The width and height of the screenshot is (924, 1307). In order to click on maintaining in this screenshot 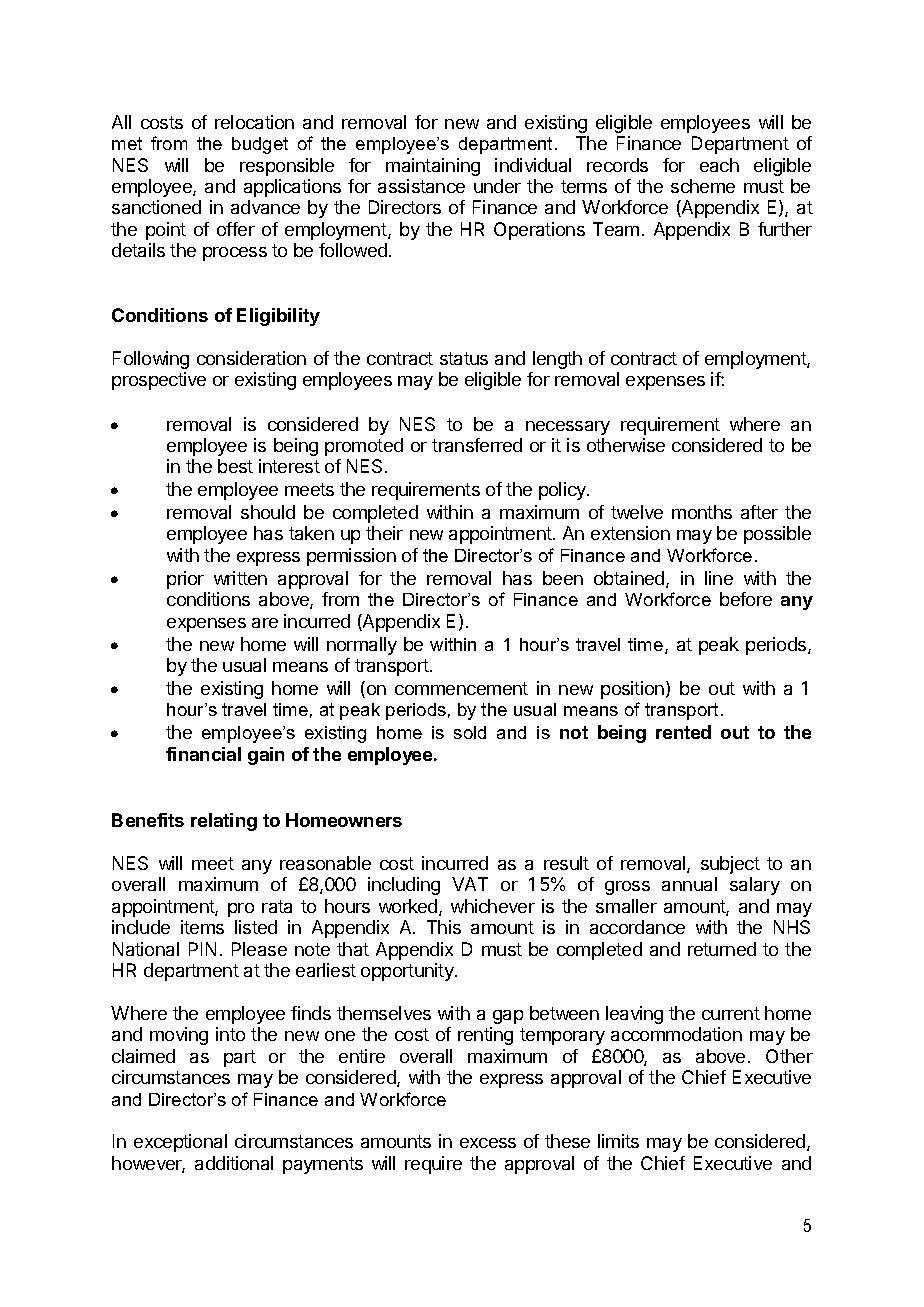, I will do `click(433, 167)`.
